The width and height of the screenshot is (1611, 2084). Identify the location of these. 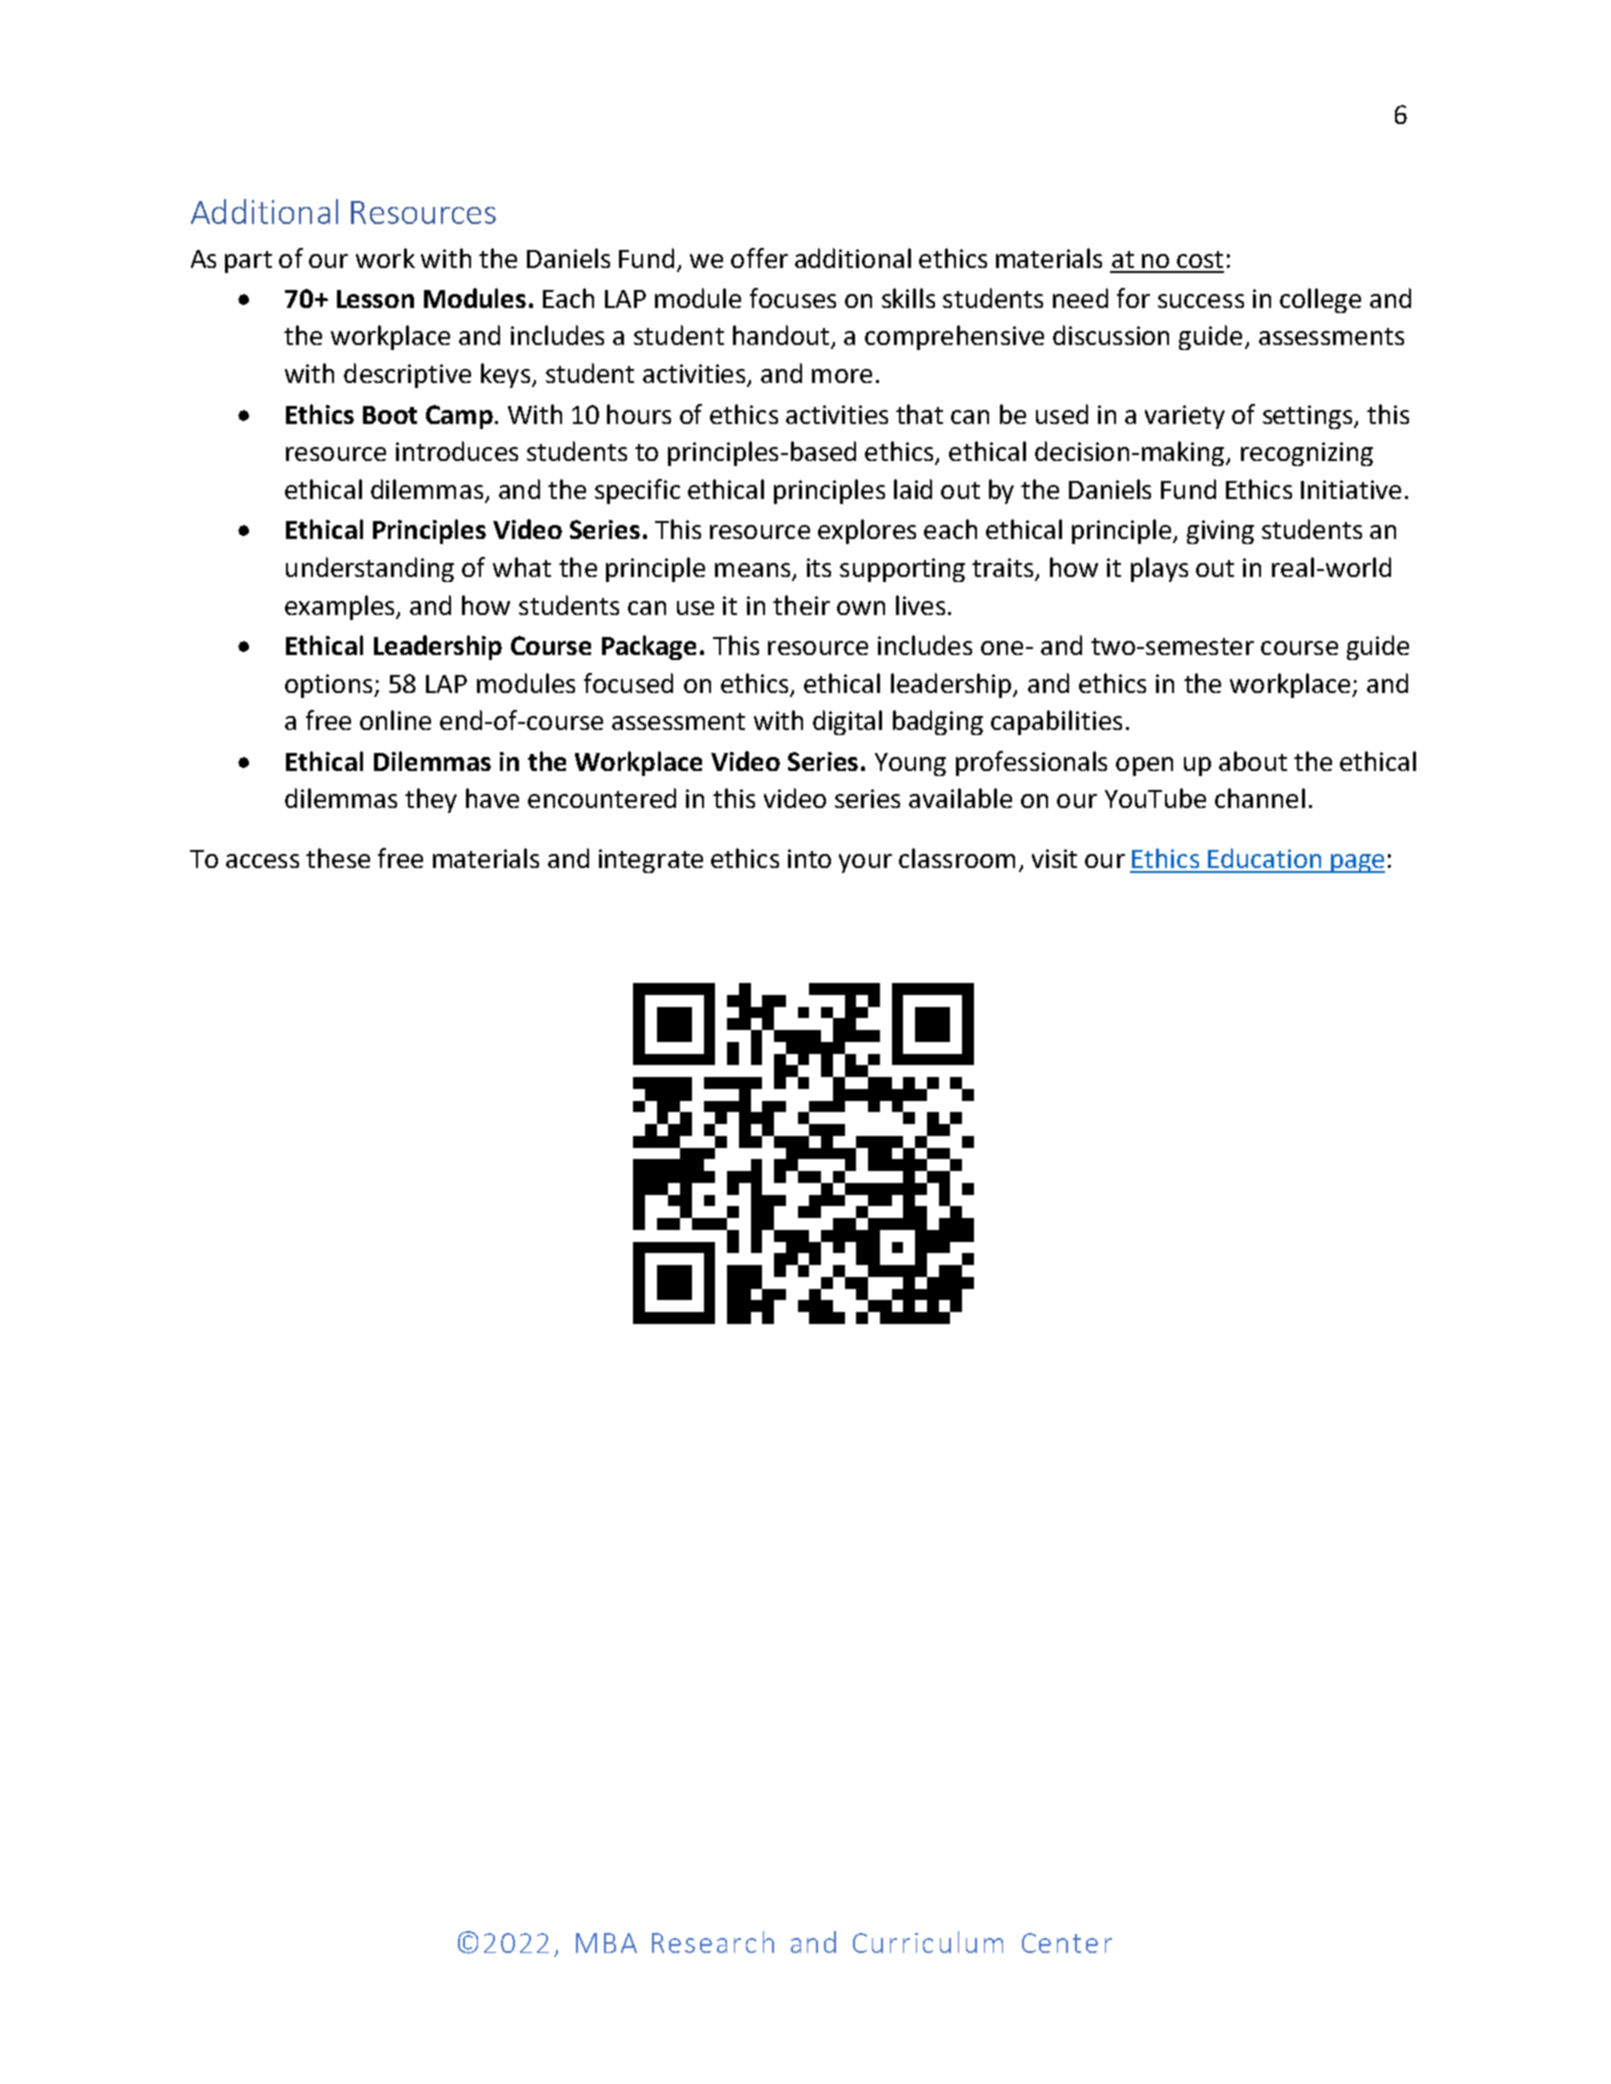
(338, 858).
